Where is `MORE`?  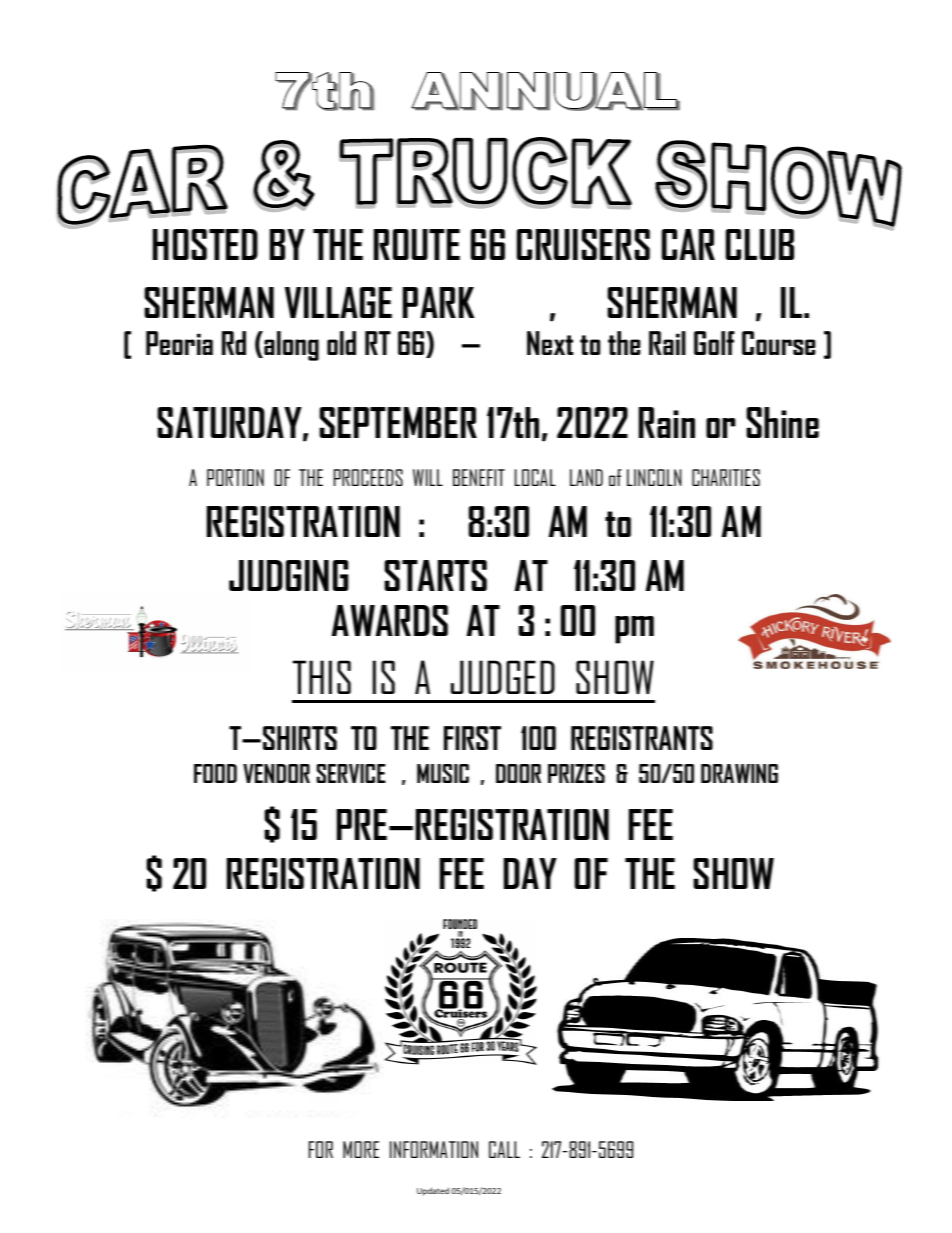
MORE is located at coordinates (361, 1149).
